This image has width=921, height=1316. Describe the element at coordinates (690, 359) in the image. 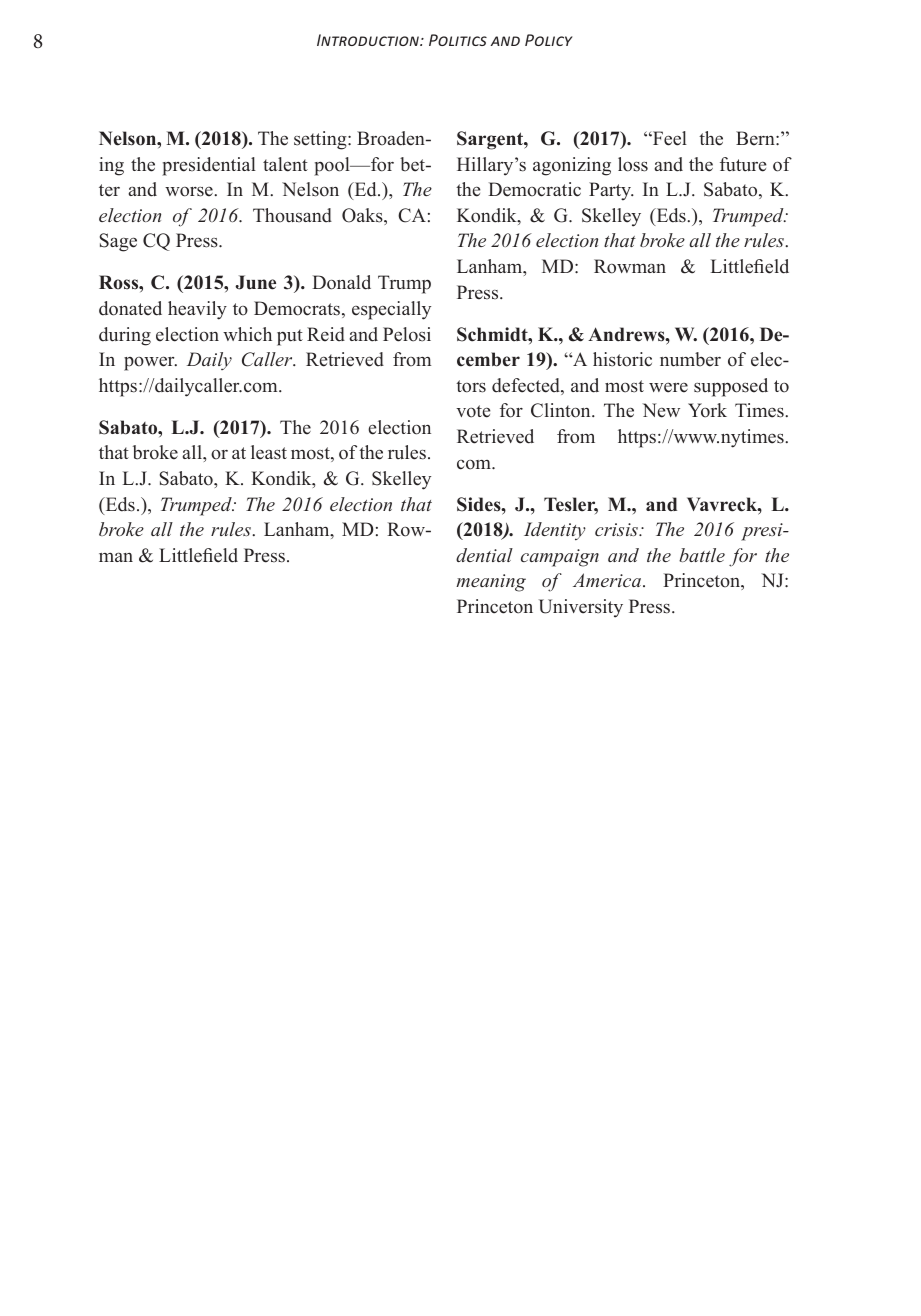

I see `number` at that location.
